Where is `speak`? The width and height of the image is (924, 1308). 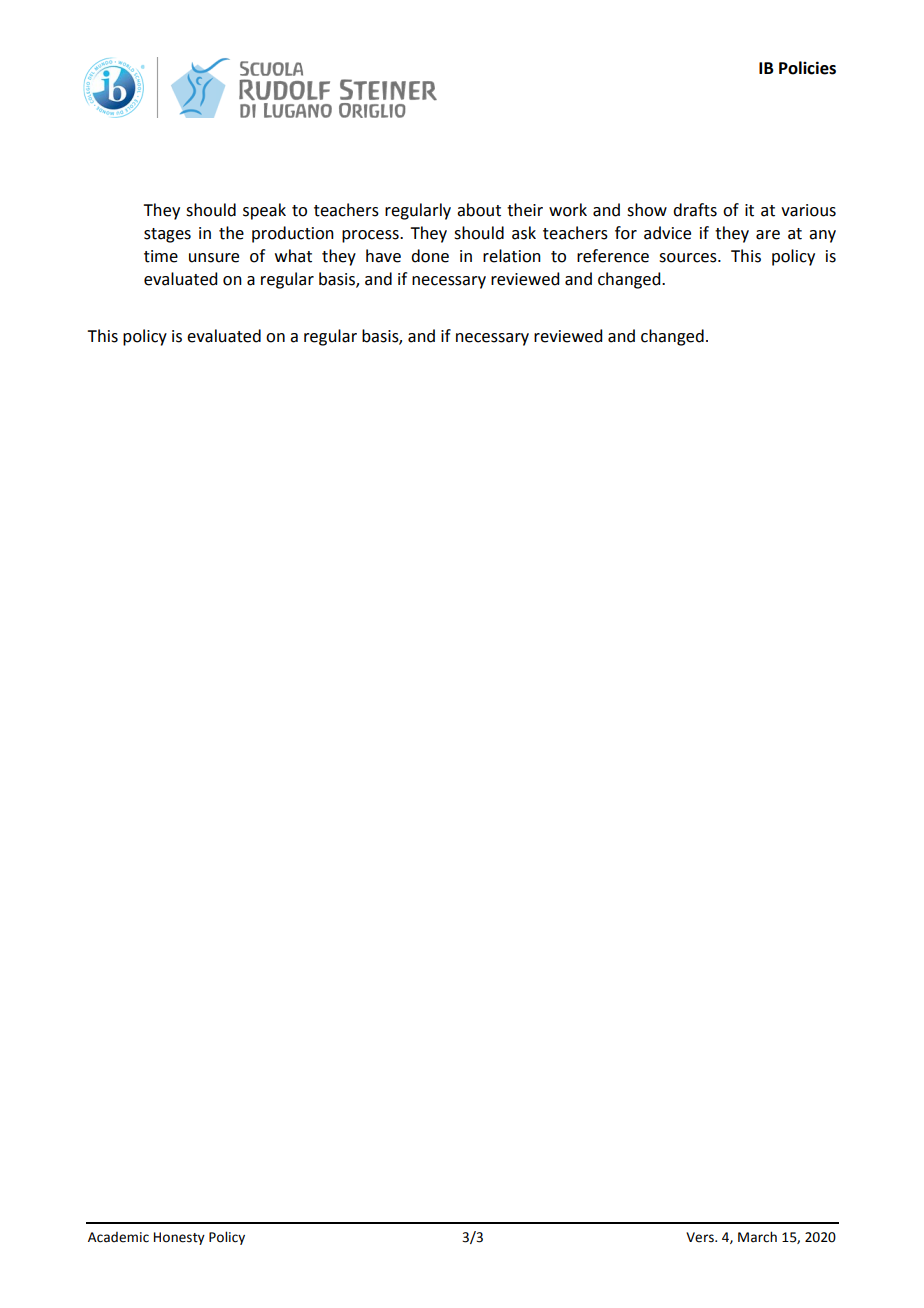 speak is located at coordinates (264, 211).
